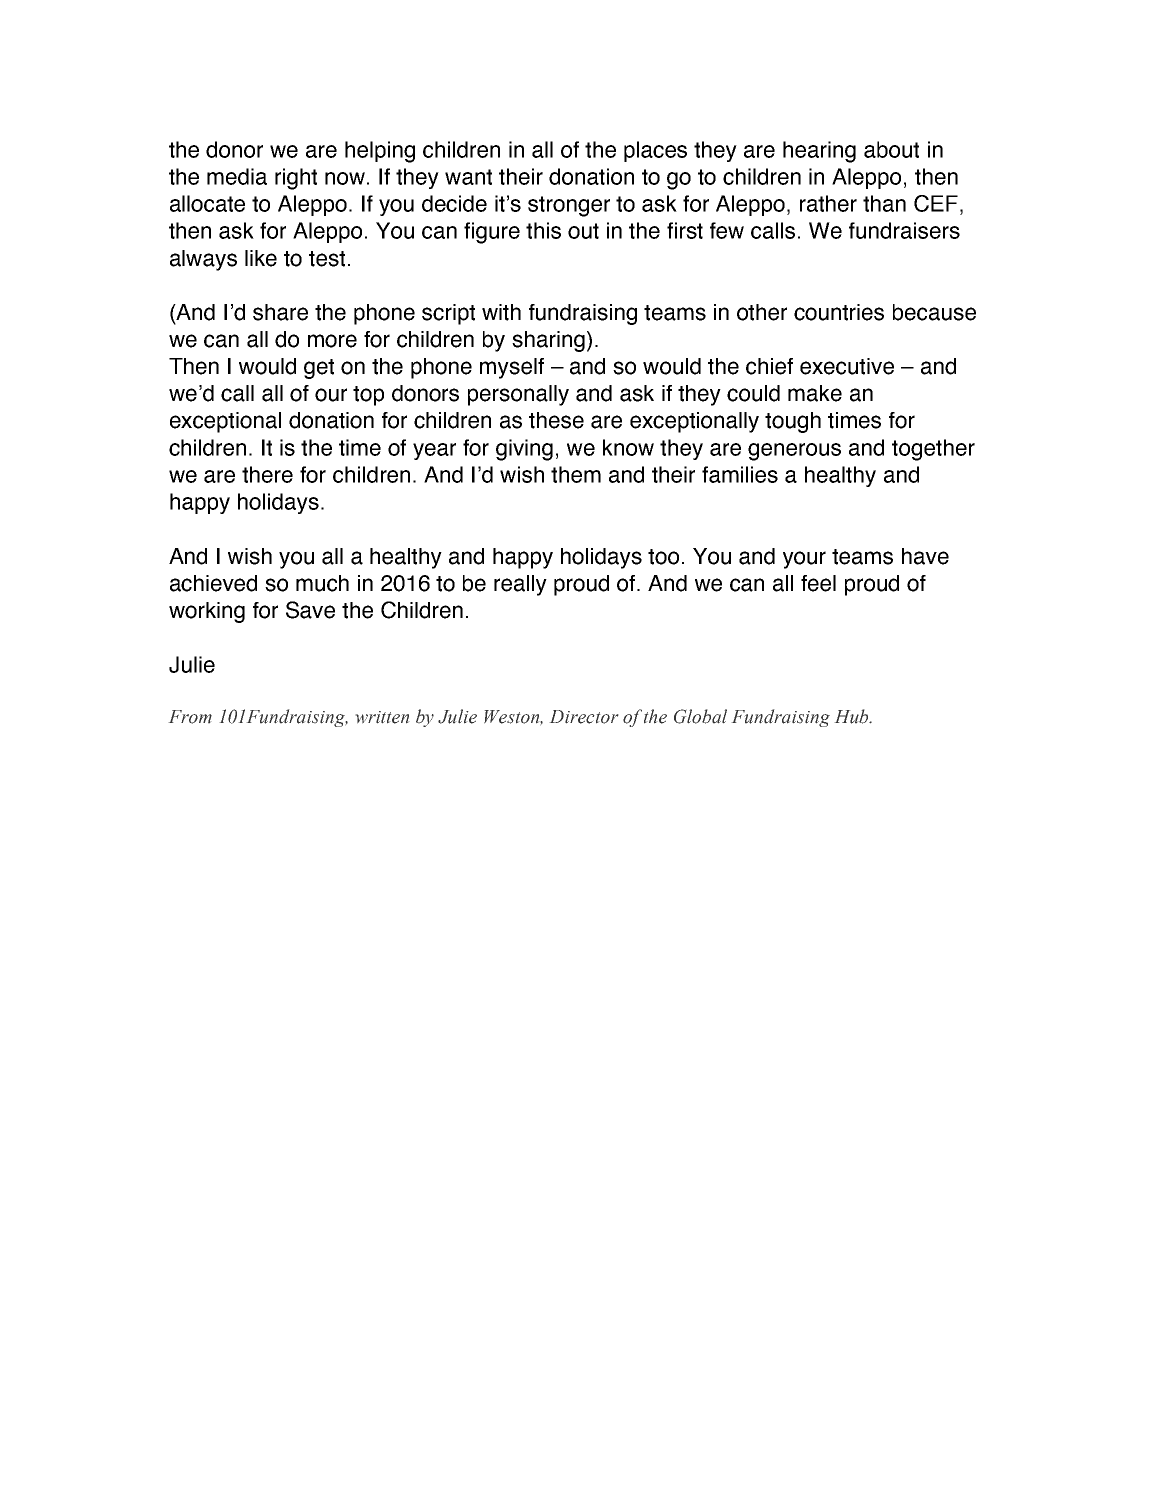  I want to click on tough, so click(793, 422).
